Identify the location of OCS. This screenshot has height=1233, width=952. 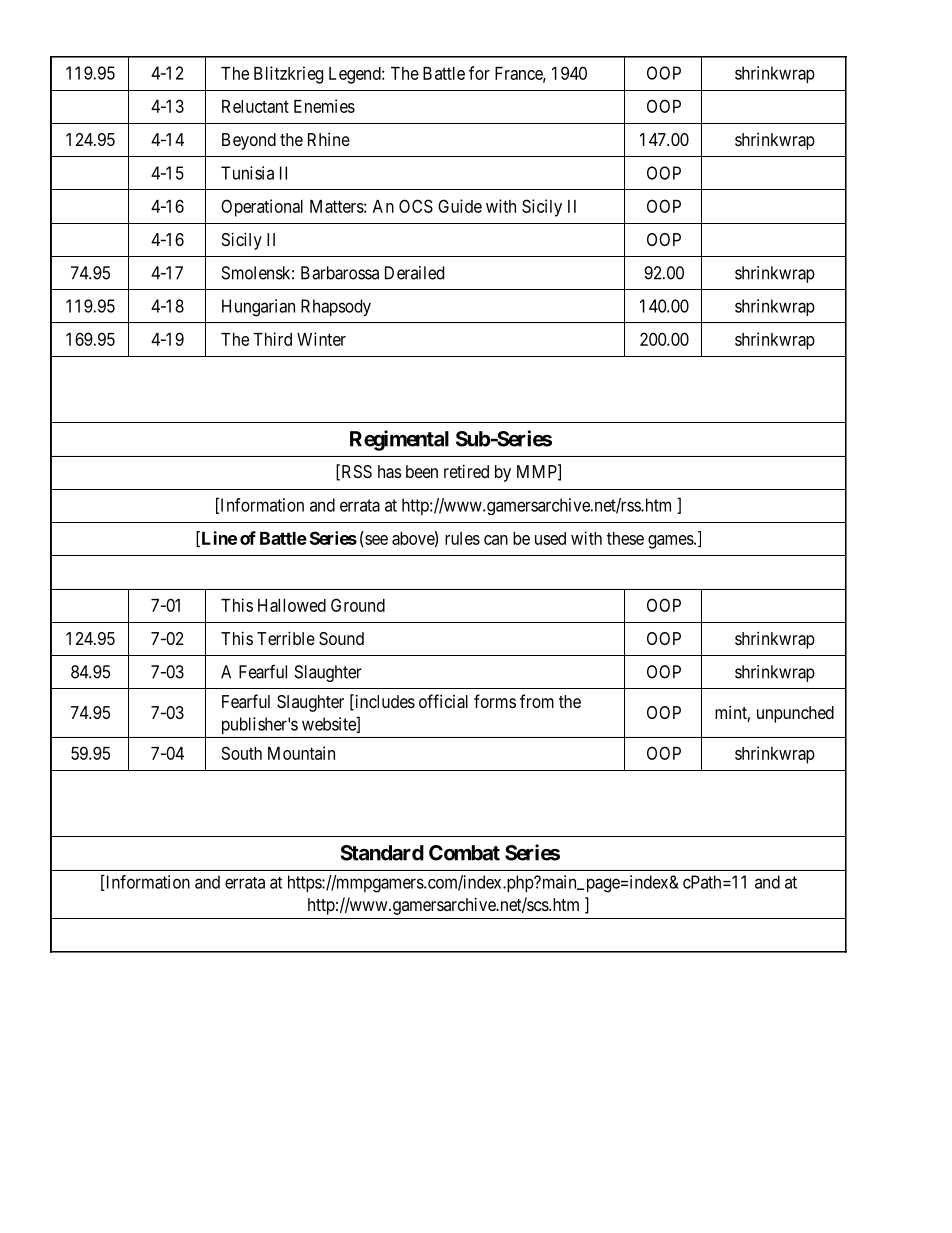
(416, 206).
